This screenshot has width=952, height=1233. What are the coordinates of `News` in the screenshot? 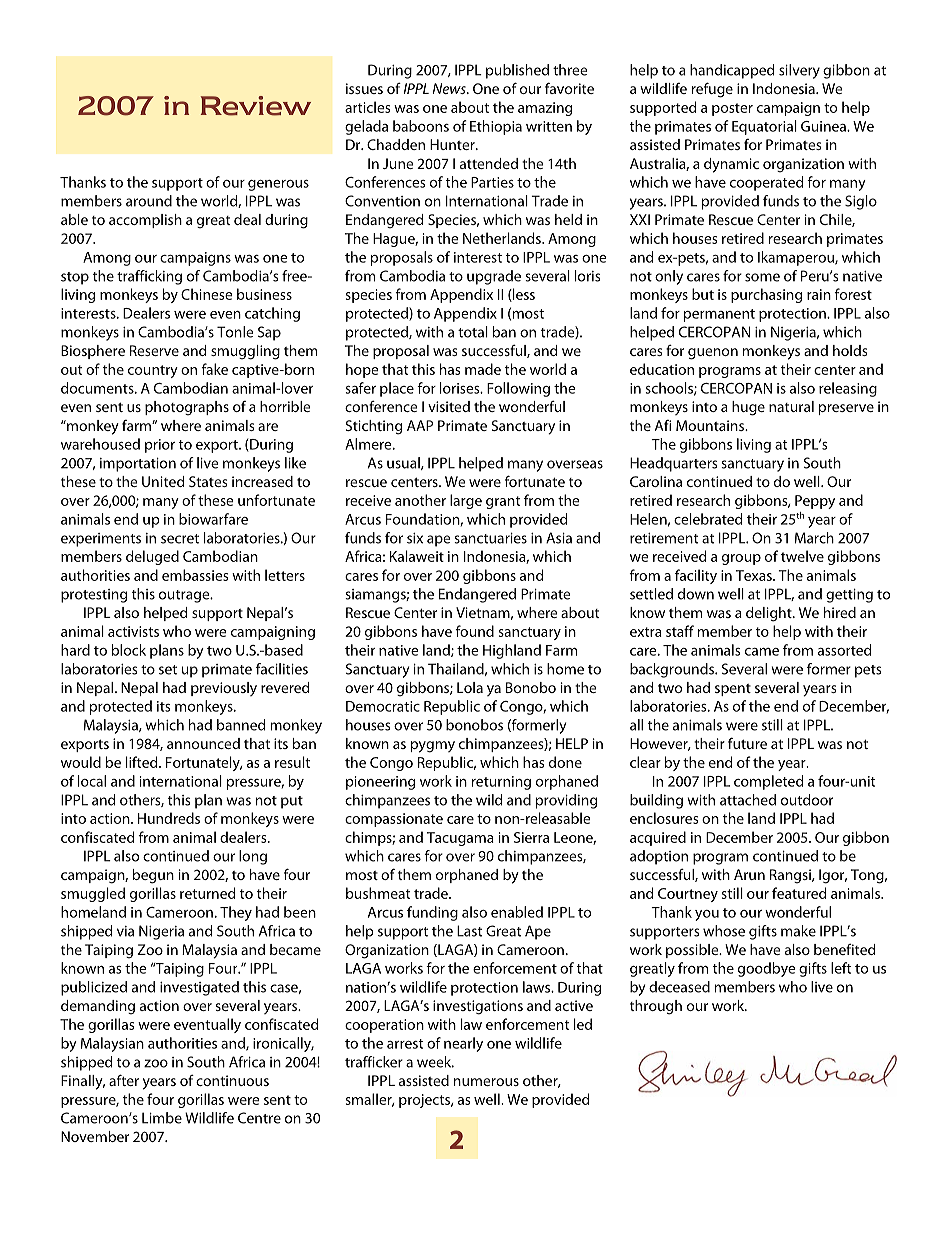 It's located at (450, 88).
